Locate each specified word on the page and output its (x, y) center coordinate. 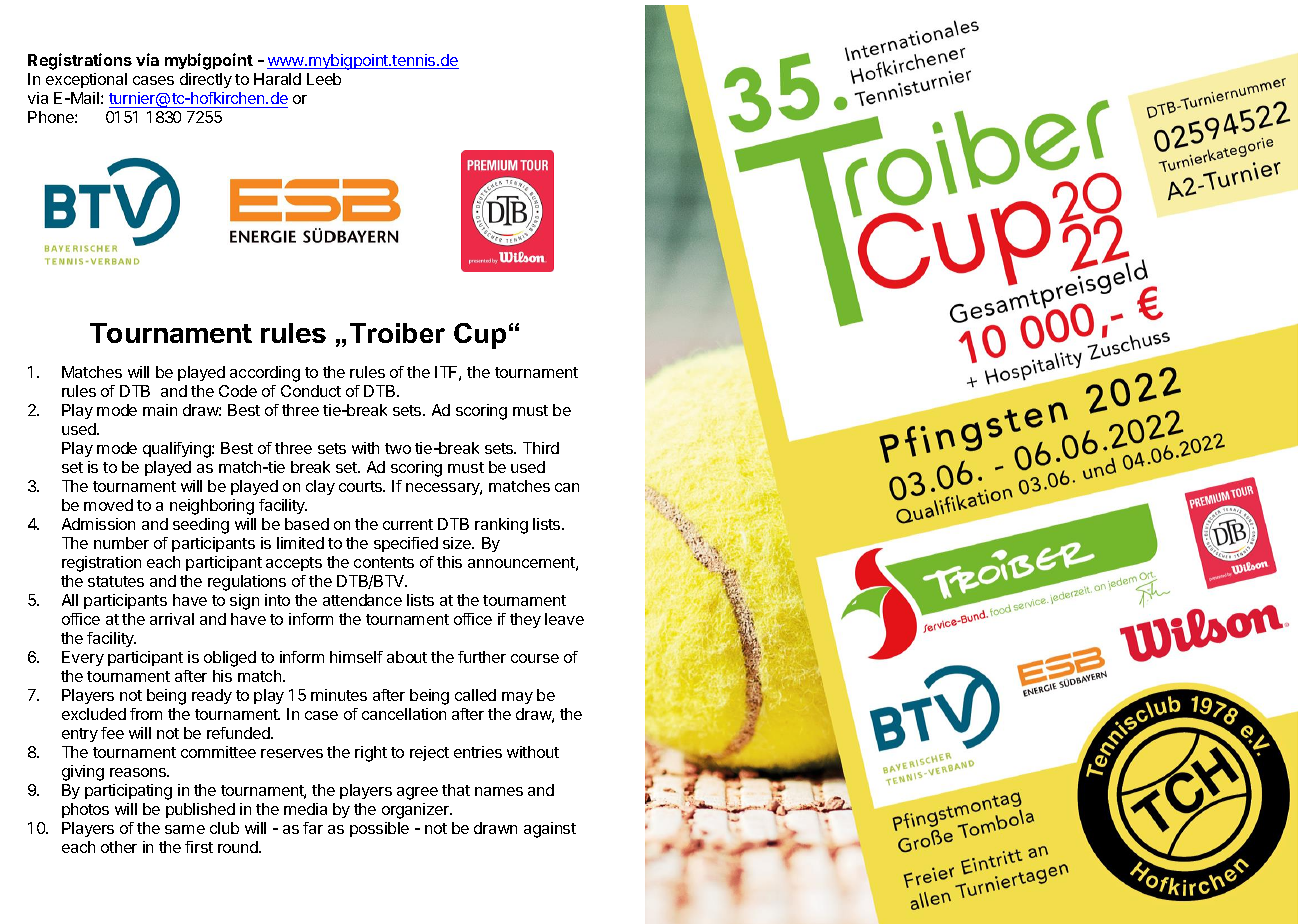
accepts (294, 564)
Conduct (311, 391)
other (119, 847)
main (160, 410)
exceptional (86, 80)
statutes (116, 581)
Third (541, 448)
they (525, 620)
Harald (277, 79)
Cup (480, 336)
